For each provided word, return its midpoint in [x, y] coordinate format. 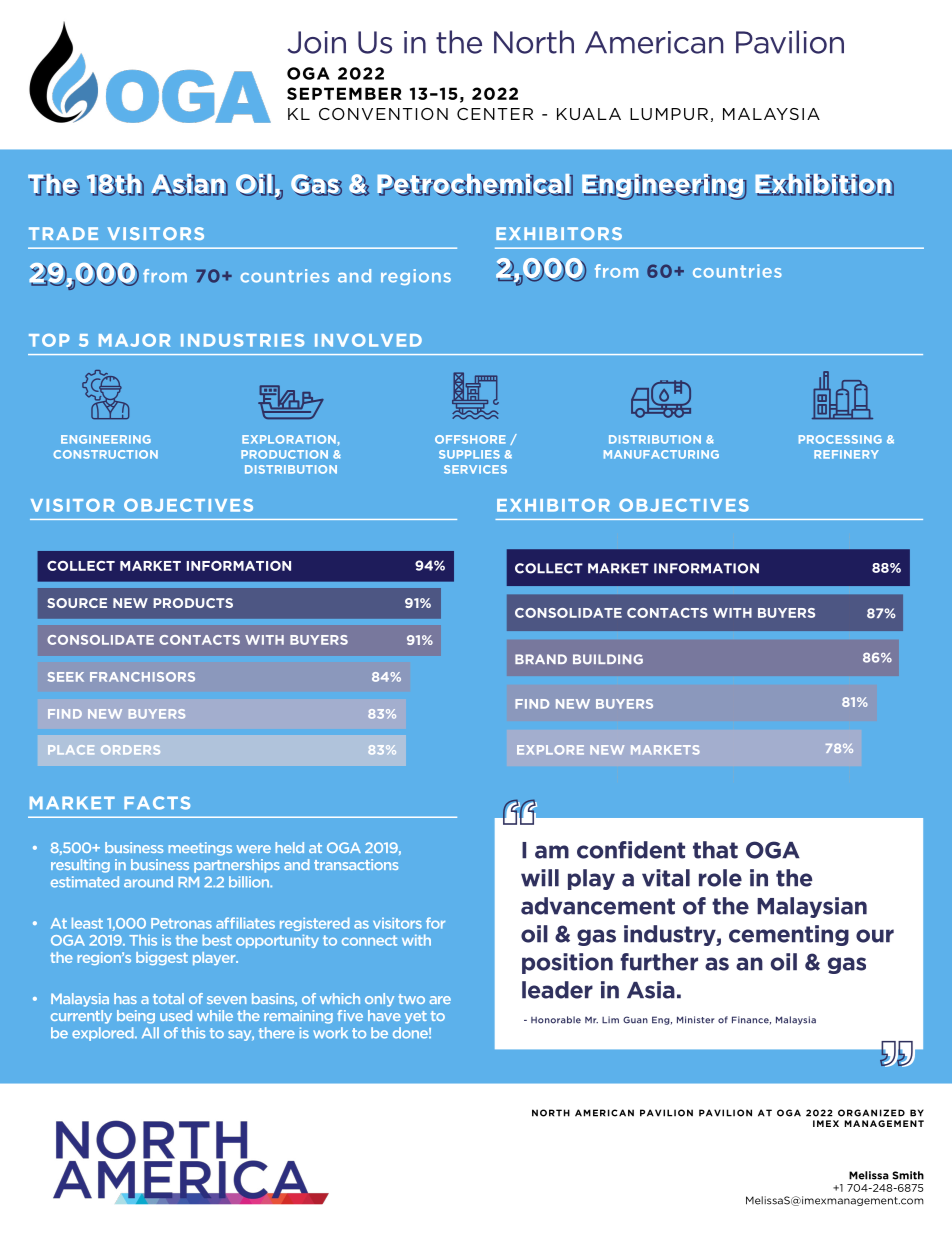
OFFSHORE [470, 439]
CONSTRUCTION [105, 454]
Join [317, 42]
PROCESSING [840, 439]
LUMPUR [669, 114]
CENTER [495, 114]
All [150, 1032]
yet [416, 1017]
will [540, 878]
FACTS [157, 803]
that [715, 850]
